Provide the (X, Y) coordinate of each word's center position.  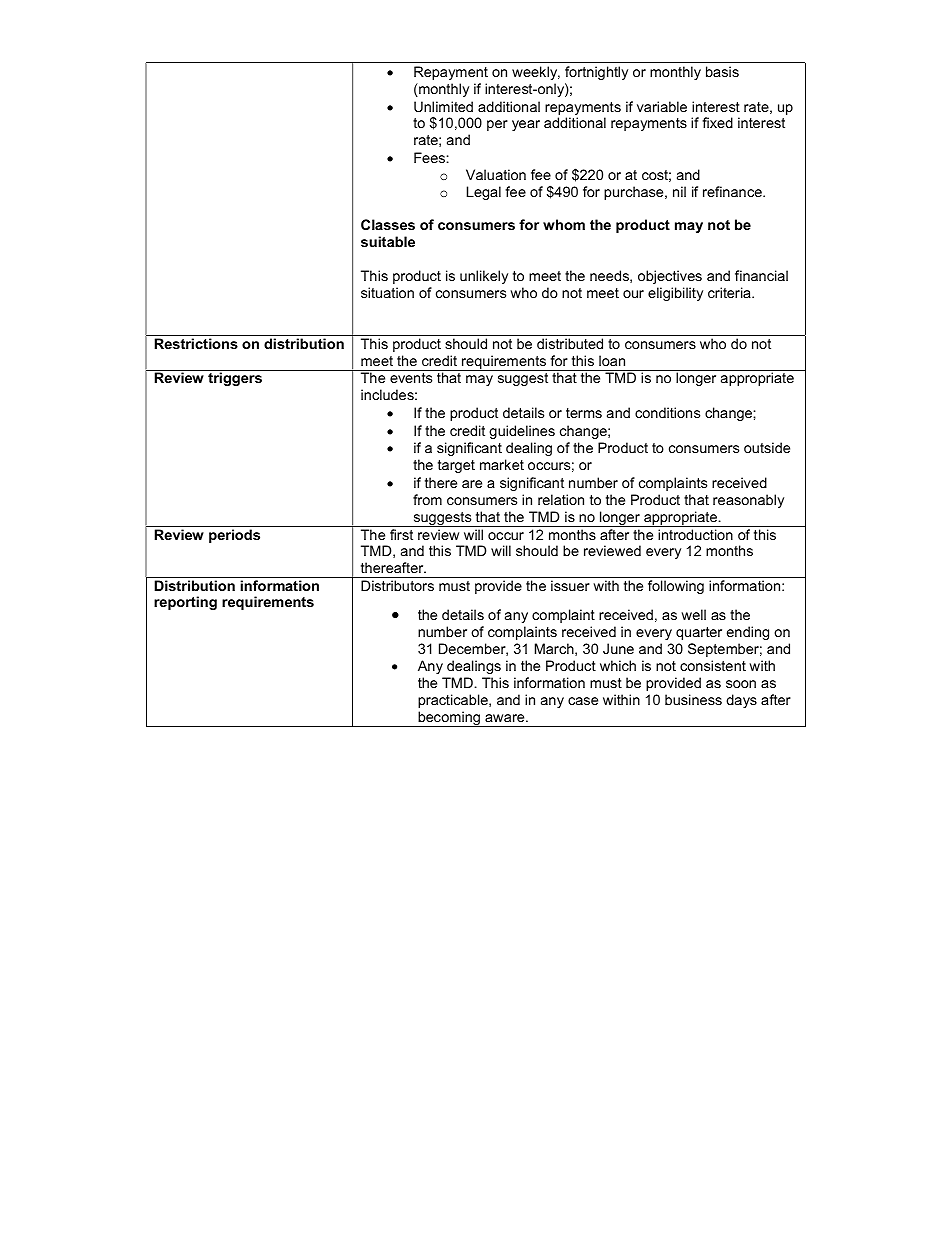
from (427, 499)
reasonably (748, 501)
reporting (185, 603)
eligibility (675, 294)
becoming (449, 719)
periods (234, 536)
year (526, 125)
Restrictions (196, 343)
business (693, 699)
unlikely (484, 277)
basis (722, 71)
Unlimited (443, 106)
